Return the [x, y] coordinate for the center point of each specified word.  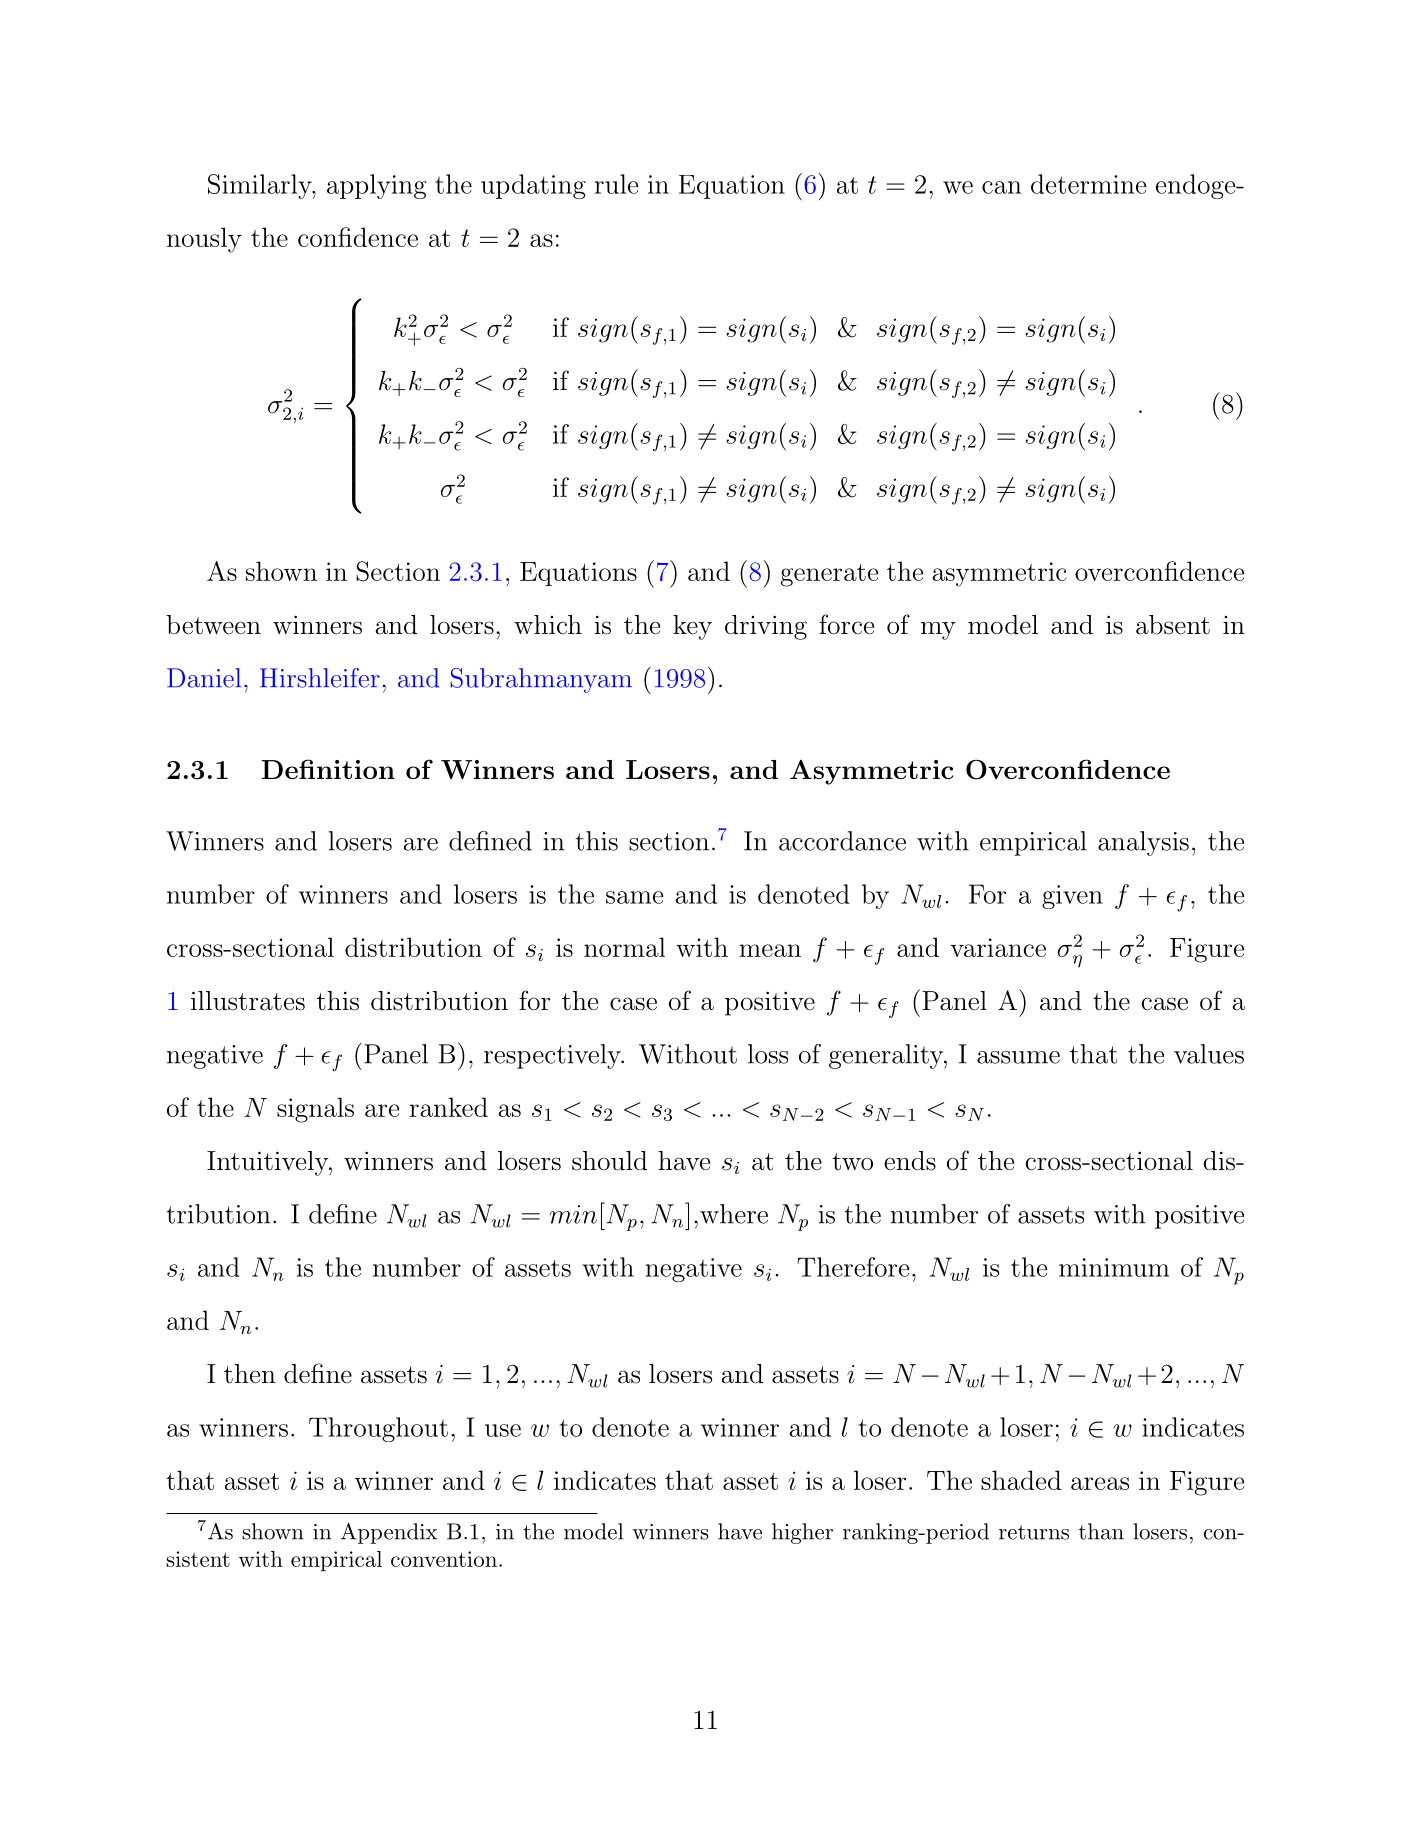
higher [802, 1533]
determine [1088, 184]
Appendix [389, 1533]
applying [377, 186]
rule [616, 184]
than [1101, 1531]
